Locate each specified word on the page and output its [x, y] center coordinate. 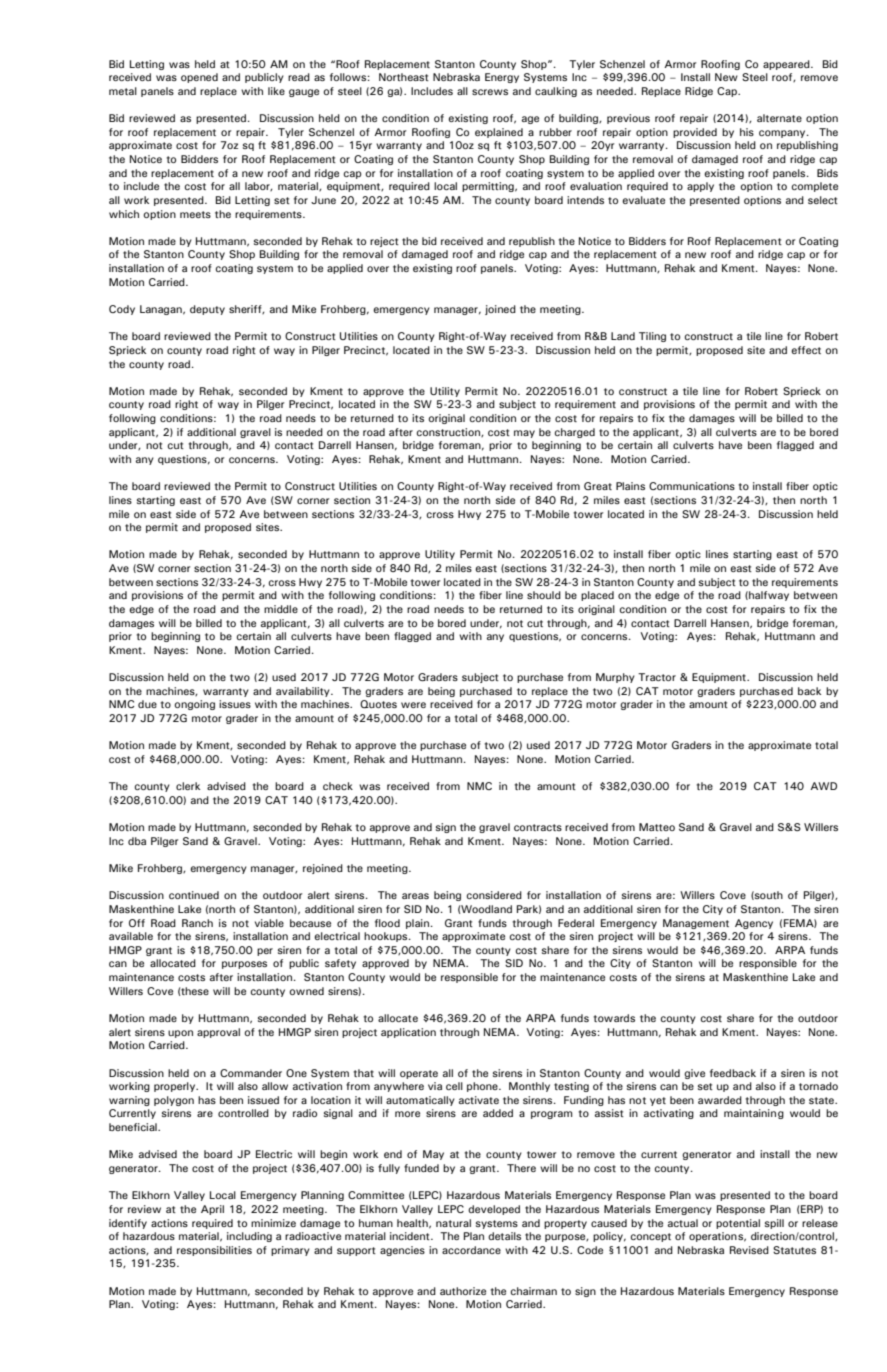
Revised [749, 1250]
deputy [207, 310]
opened [199, 78]
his [747, 132]
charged [574, 433]
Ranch [197, 923]
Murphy [615, 678]
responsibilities [214, 1251]
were [413, 705]
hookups [387, 937]
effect [806, 350]
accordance [471, 1250]
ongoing [194, 705]
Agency [754, 924]
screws [490, 92]
